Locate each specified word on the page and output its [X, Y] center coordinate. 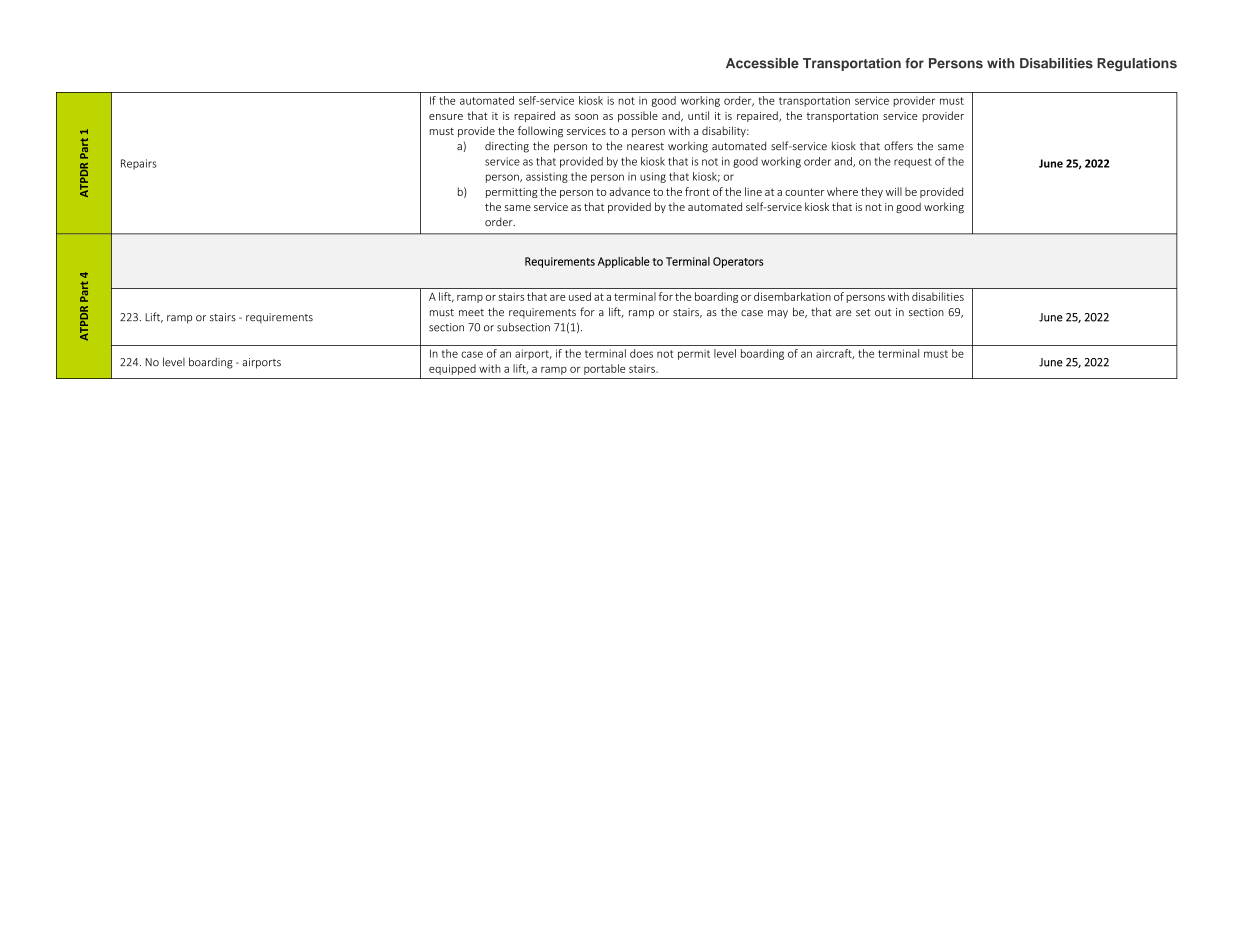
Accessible [762, 63]
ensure [446, 117]
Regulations [1137, 64]
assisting [547, 177]
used [580, 296]
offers [898, 146]
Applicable [624, 262]
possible [638, 116]
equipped [452, 369]
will [894, 191]
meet [471, 313]
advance [629, 191]
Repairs [139, 164]
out [883, 313]
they [872, 192]
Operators [738, 262]
